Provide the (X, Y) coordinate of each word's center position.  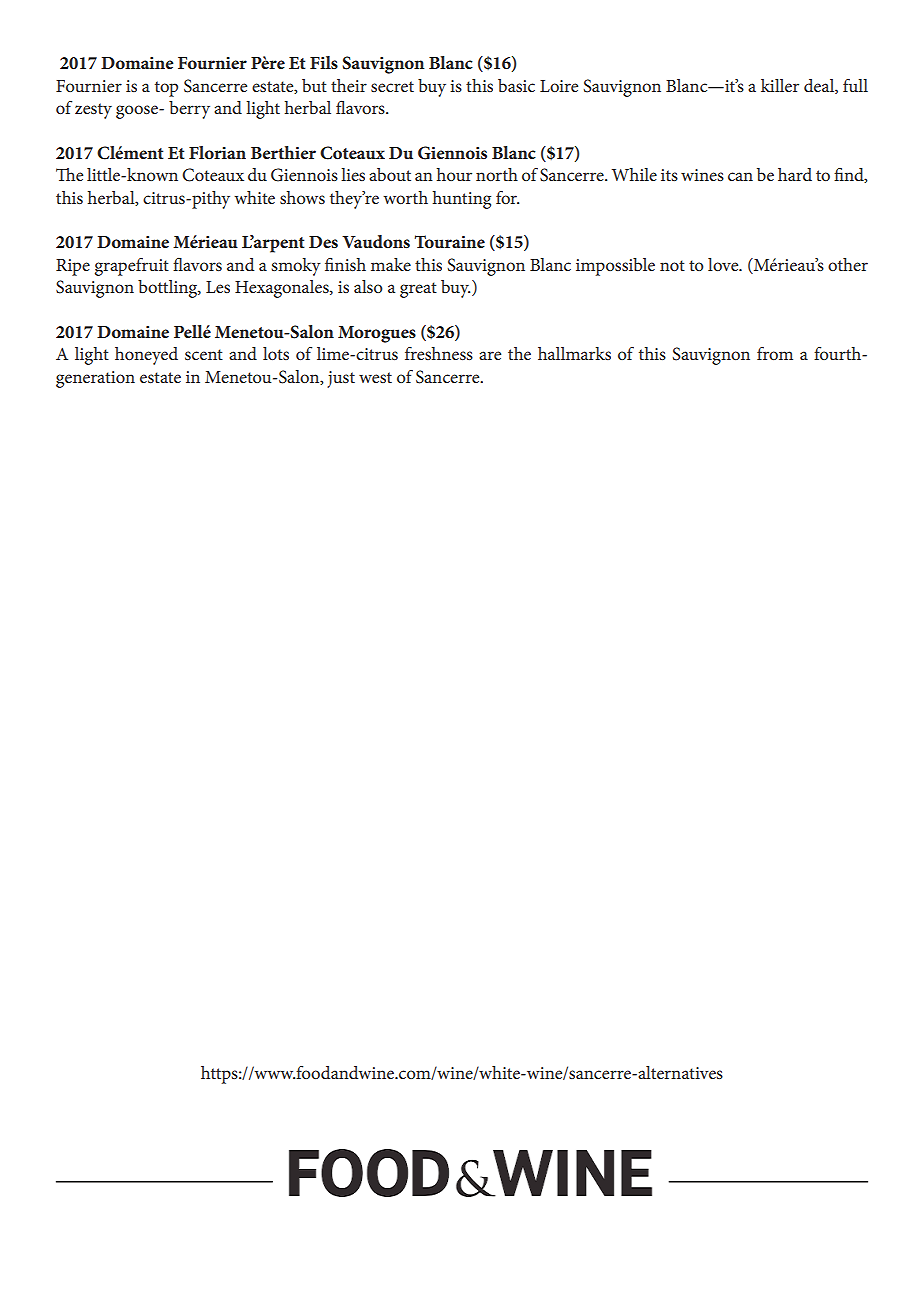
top (166, 89)
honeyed (146, 356)
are (490, 355)
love (724, 264)
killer (780, 85)
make (391, 264)
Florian (217, 152)
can (740, 176)
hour (454, 174)
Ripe (73, 267)
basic (516, 85)
